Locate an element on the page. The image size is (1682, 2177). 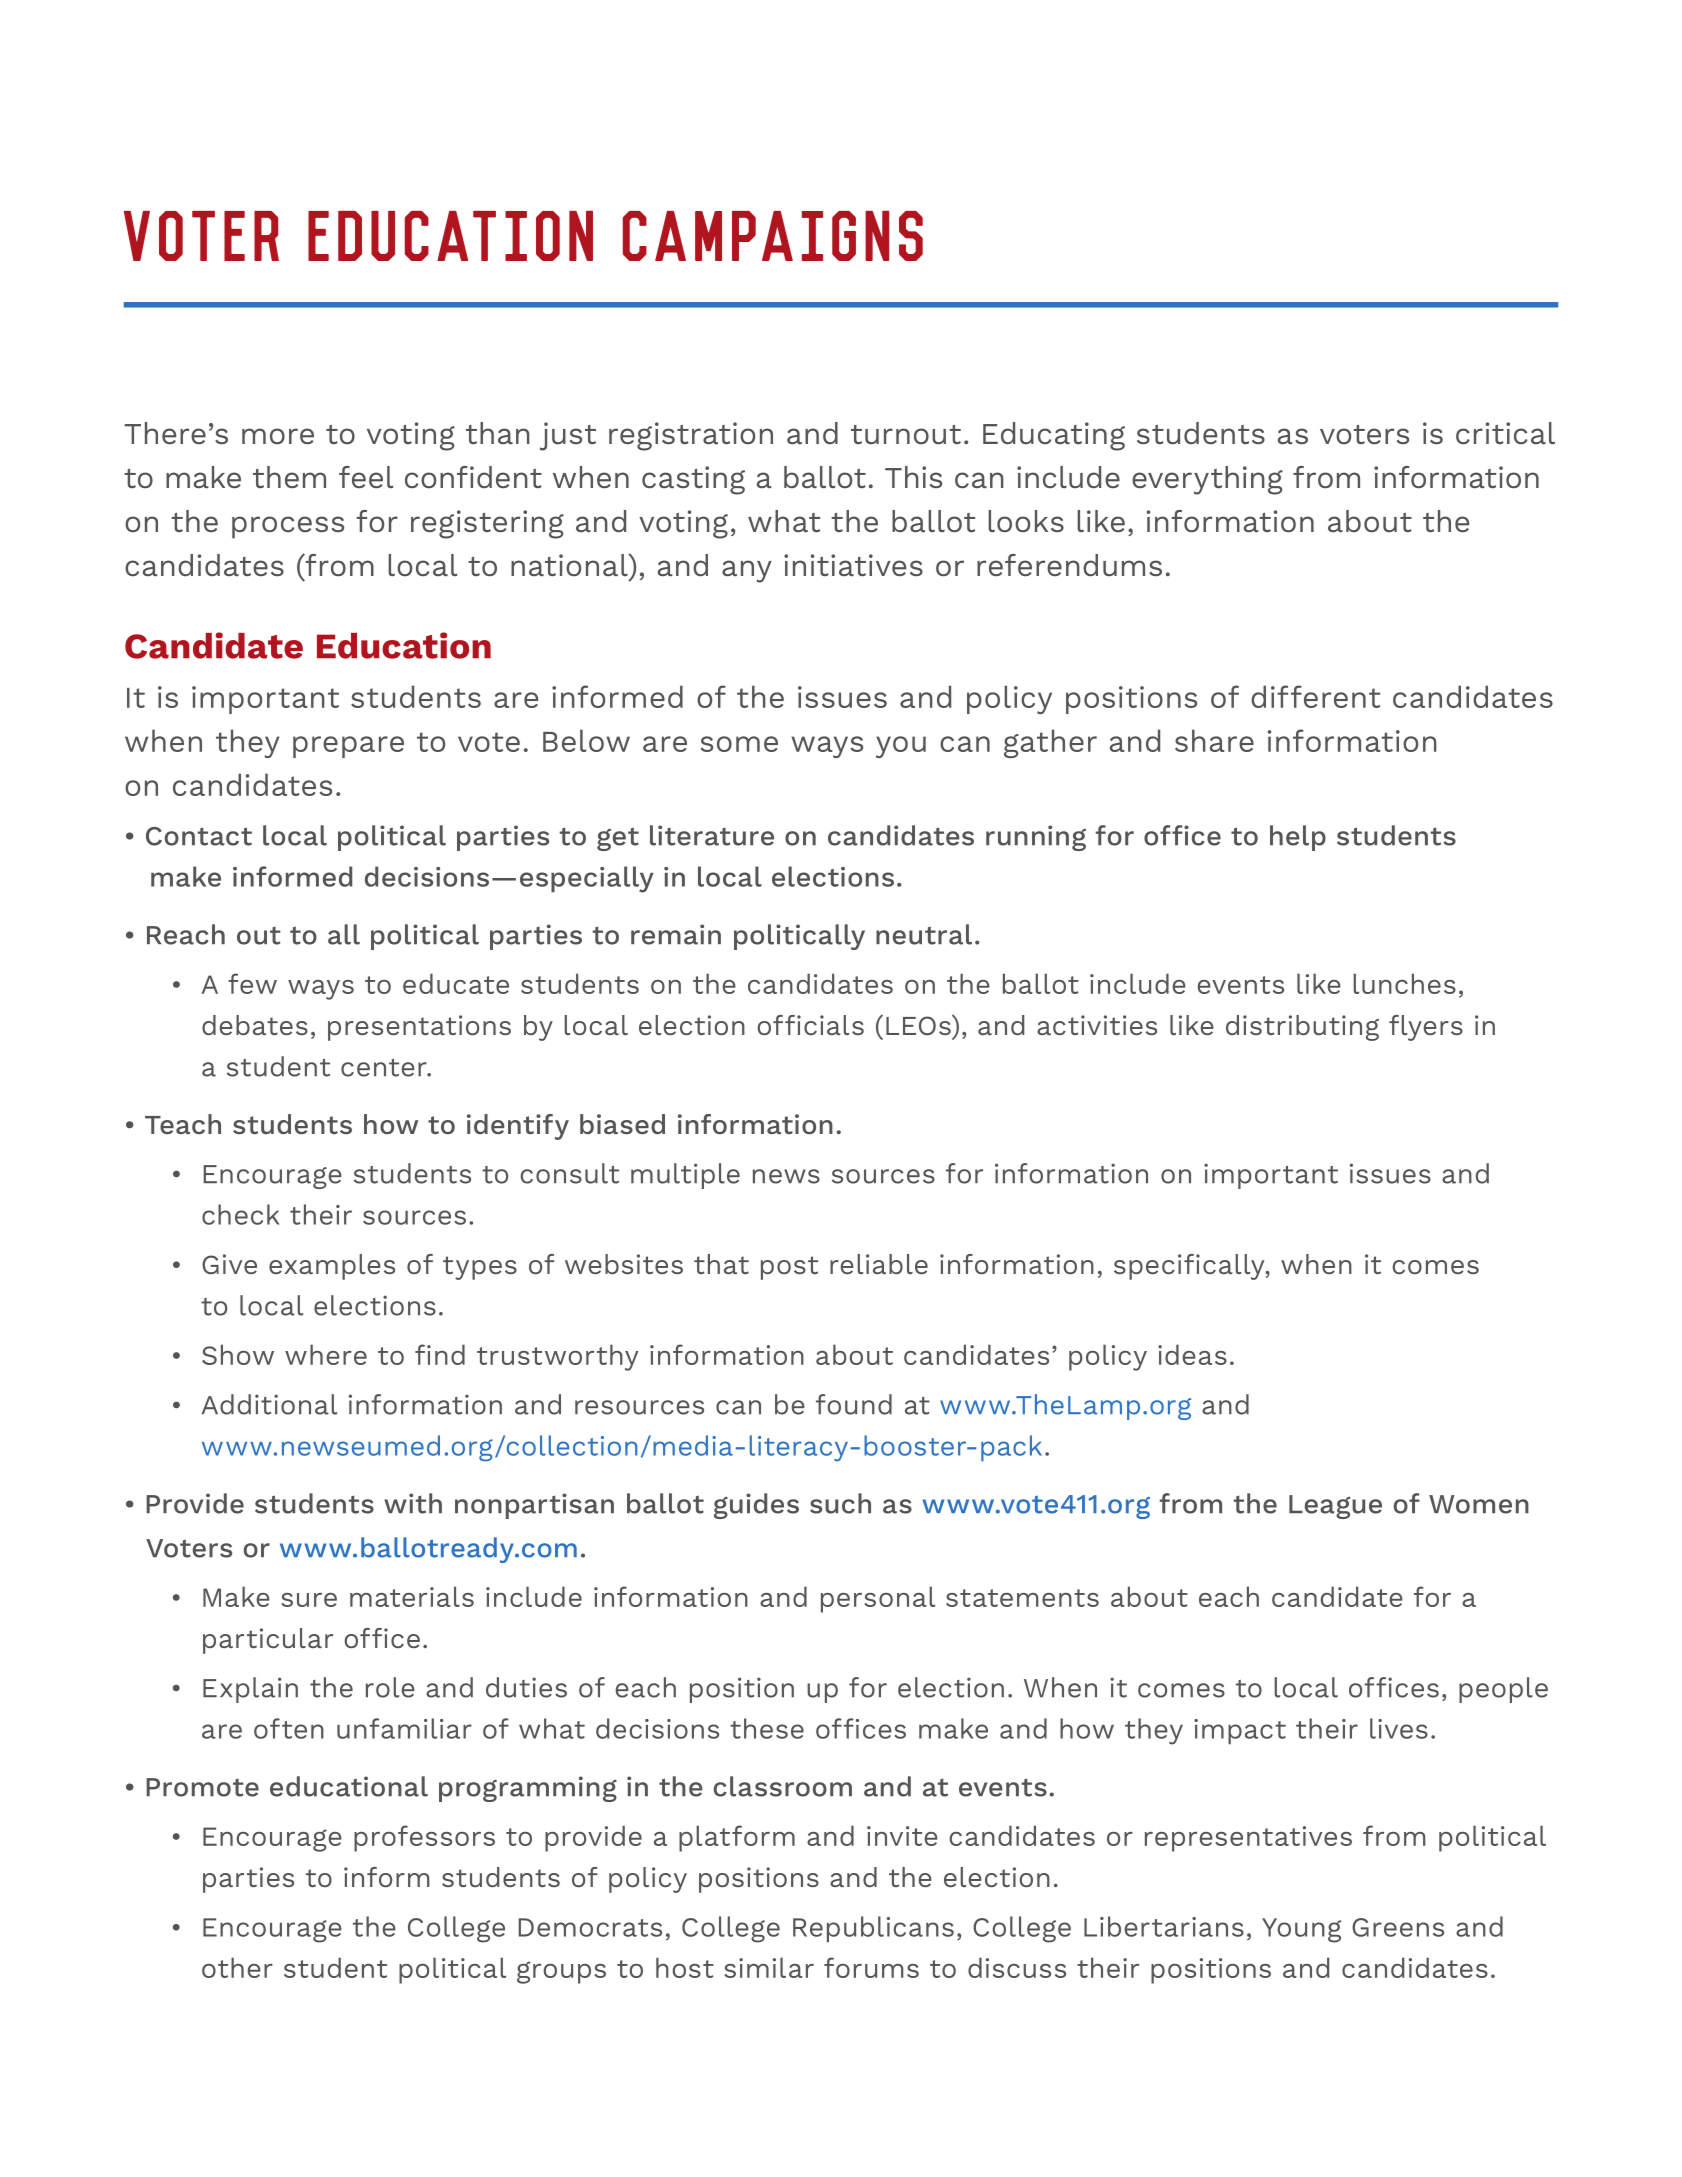
officials is located at coordinates (811, 1025).
